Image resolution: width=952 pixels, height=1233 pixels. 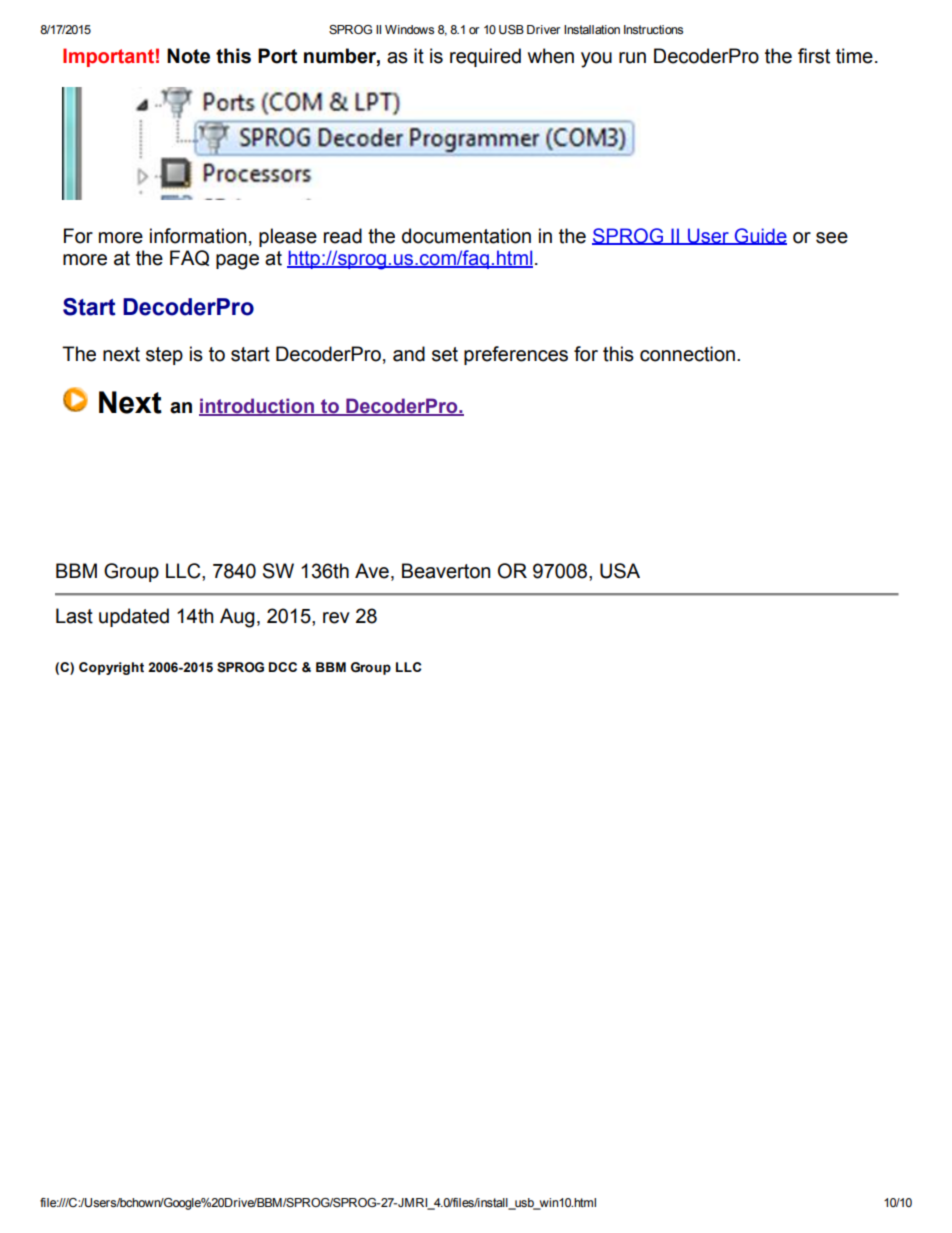 I want to click on Note, so click(x=188, y=56).
